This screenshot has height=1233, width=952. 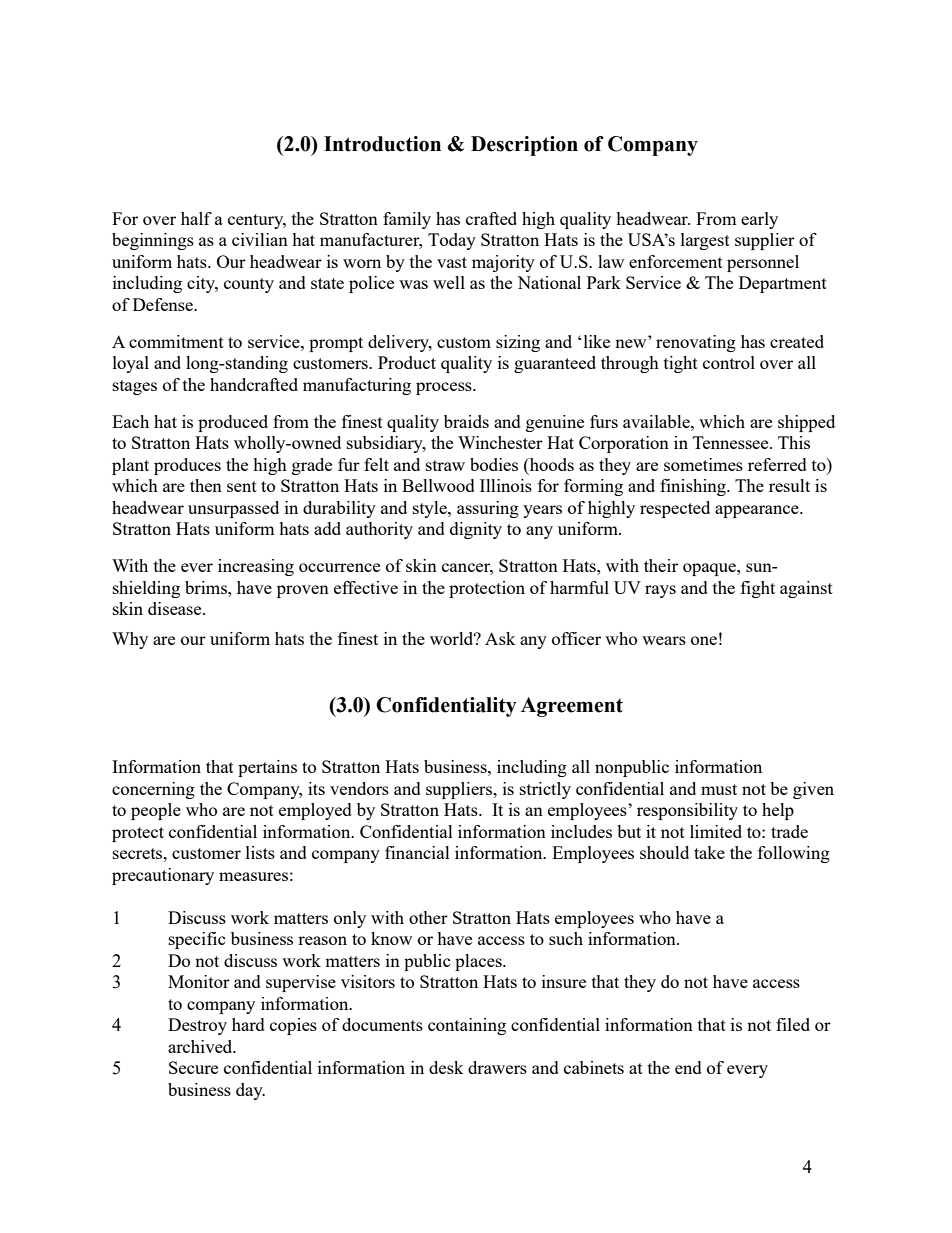 What do you see at coordinates (196, 218) in the screenshot?
I see `half` at bounding box center [196, 218].
